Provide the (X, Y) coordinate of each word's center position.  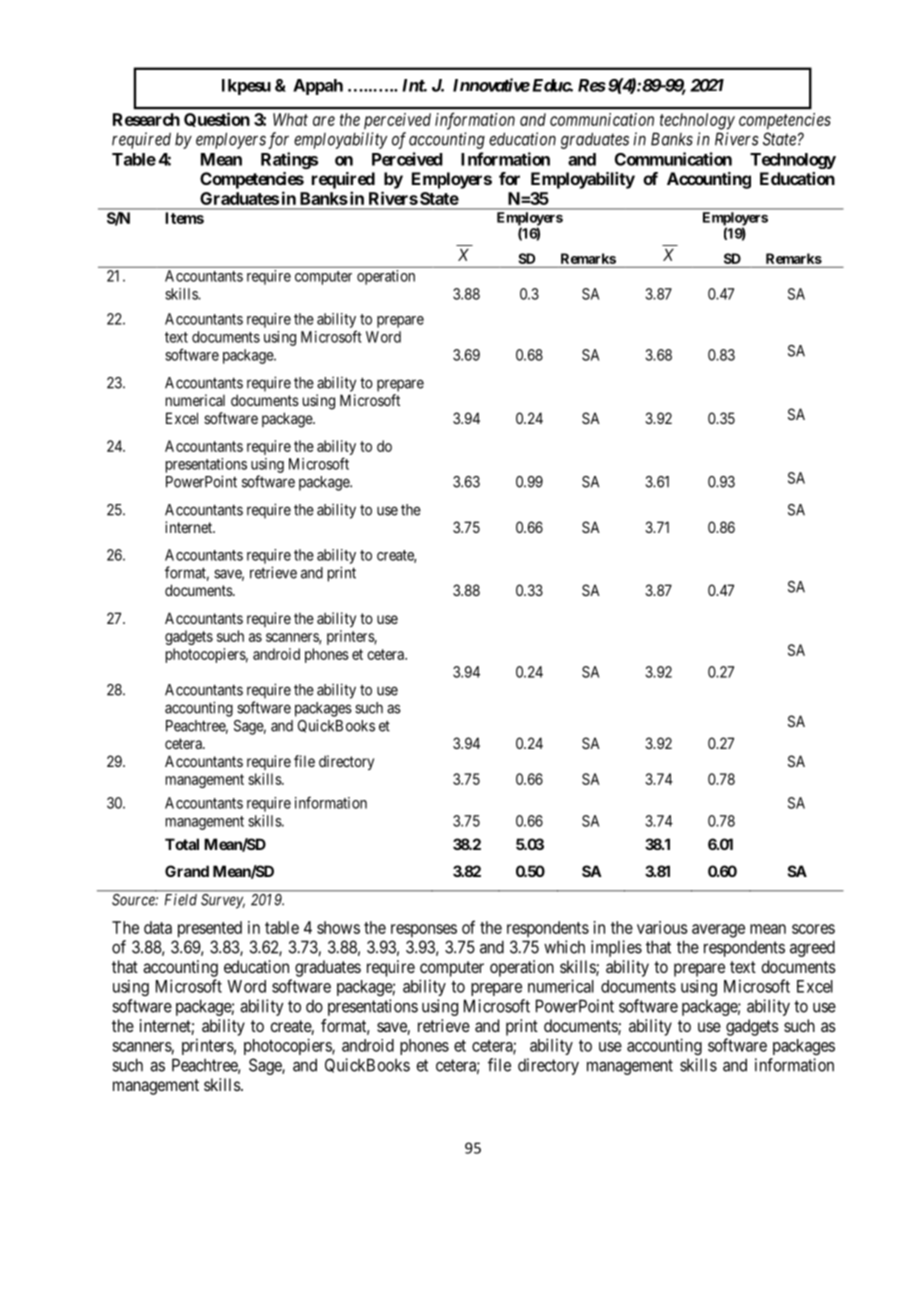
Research (146, 119)
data (158, 927)
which (564, 947)
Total (182, 844)
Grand (187, 871)
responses (424, 931)
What (290, 119)
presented (210, 929)
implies (616, 948)
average (718, 931)
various (662, 927)
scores (813, 929)
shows (338, 927)
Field (181, 900)
